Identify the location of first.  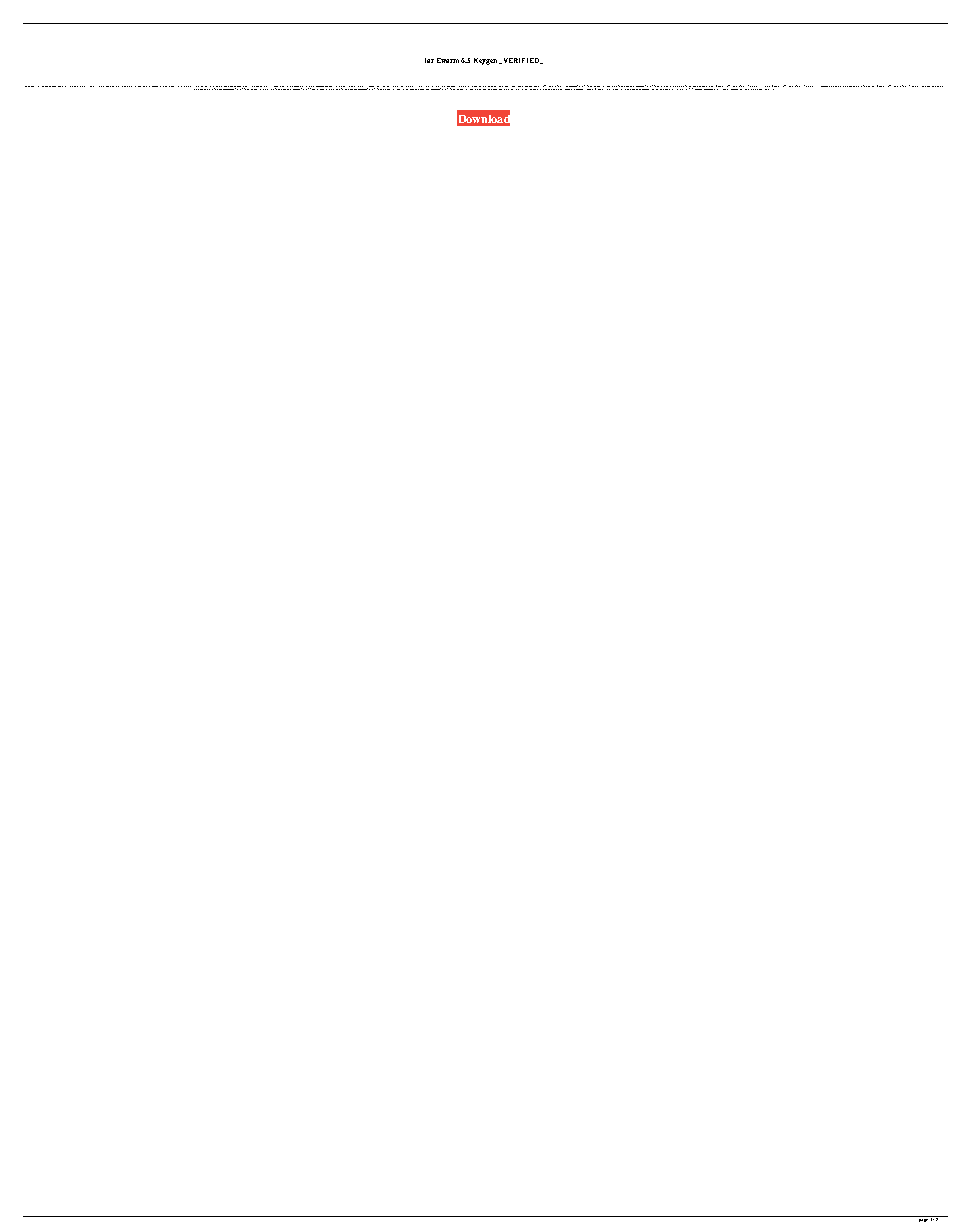
(135, 86).
